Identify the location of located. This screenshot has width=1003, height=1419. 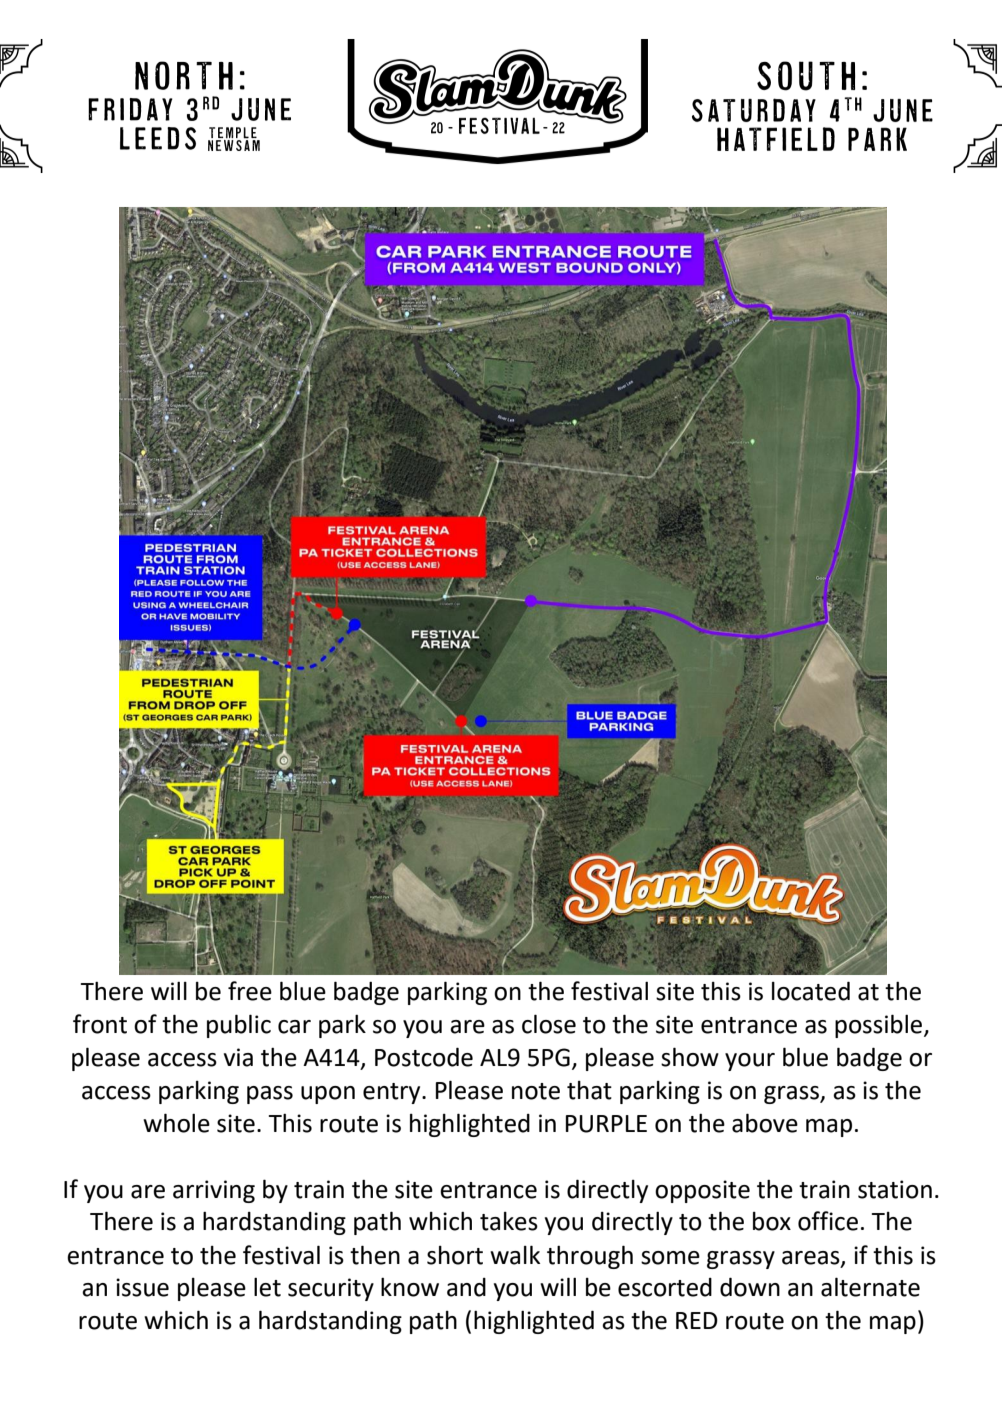
(811, 991).
